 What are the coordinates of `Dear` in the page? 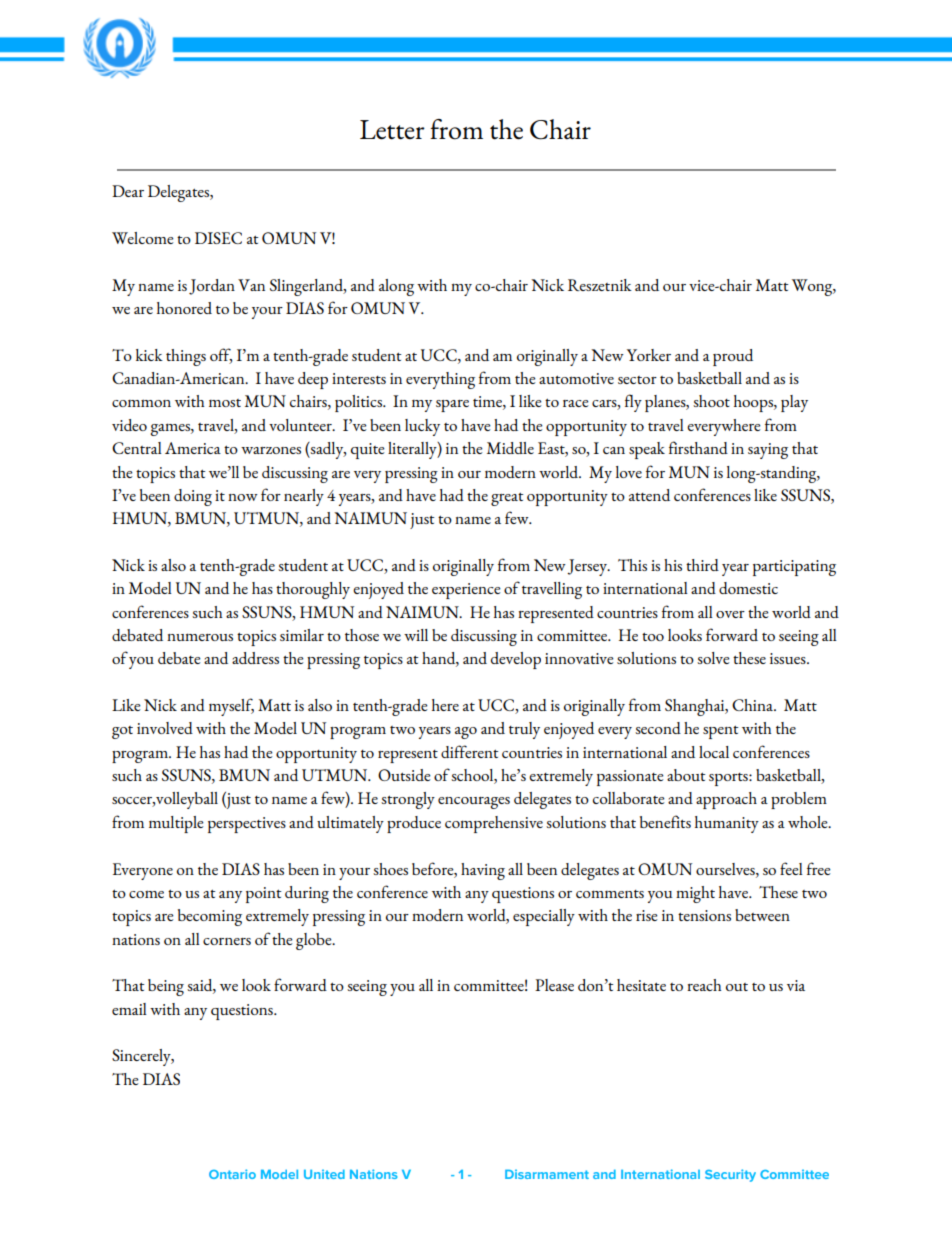 It's located at (128, 191).
